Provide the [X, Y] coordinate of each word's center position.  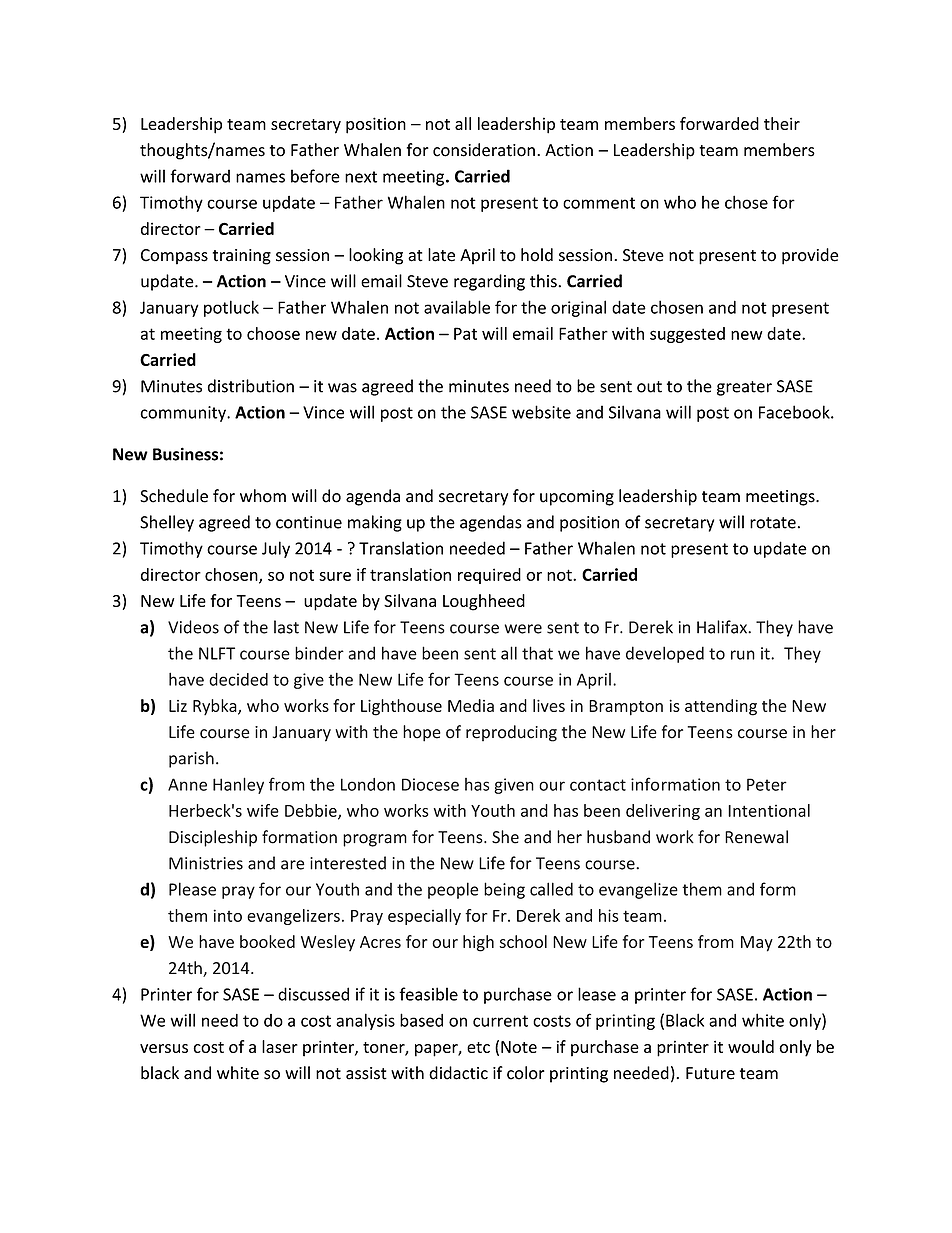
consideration [484, 150]
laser [280, 1046]
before [315, 176]
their [782, 123]
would [751, 1046]
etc [478, 1047]
